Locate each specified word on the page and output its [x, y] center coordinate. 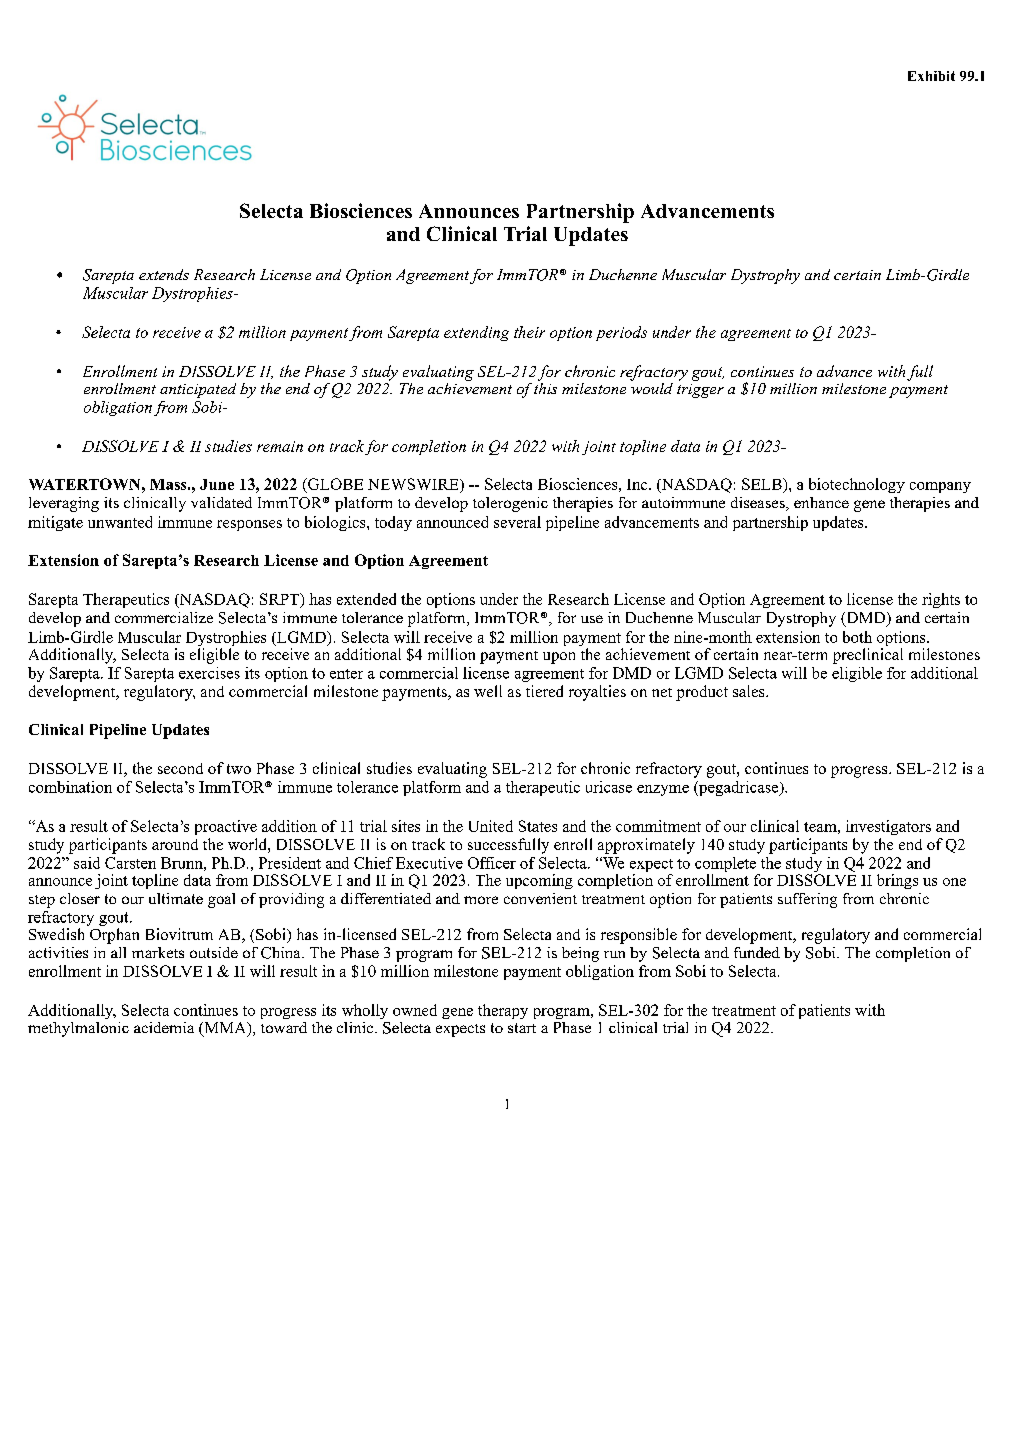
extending [476, 333]
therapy [503, 1011]
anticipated [198, 390]
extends [164, 274]
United [491, 826]
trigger [700, 391]
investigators [888, 827]
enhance [821, 502]
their [529, 332]
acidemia [164, 1027]
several [517, 522]
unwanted [120, 522]
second [180, 768]
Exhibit [931, 76]
